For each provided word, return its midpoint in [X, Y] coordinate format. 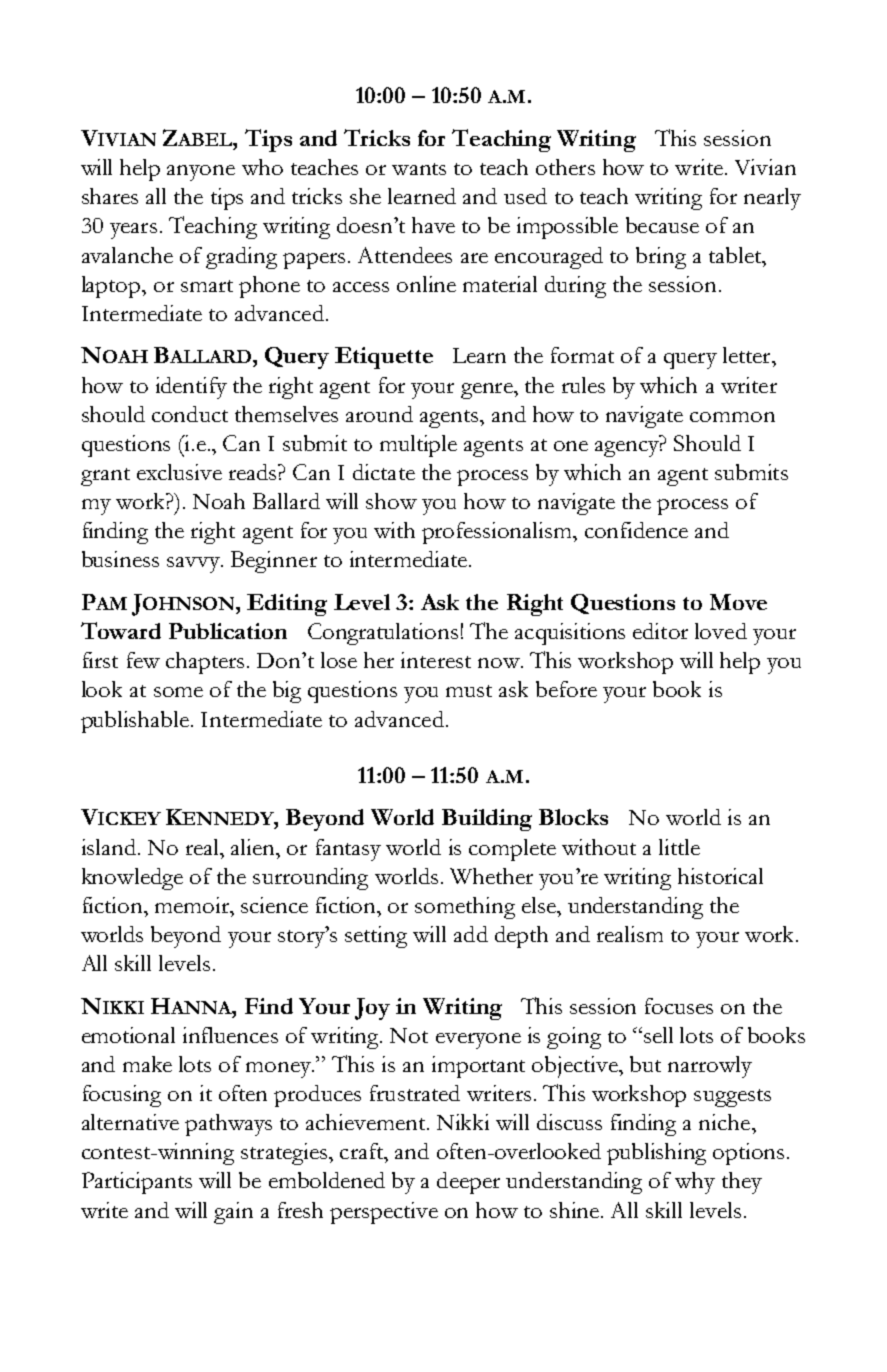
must [469, 691]
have [433, 225]
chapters [205, 663]
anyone [201, 173]
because [662, 225]
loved [721, 631]
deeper [468, 1183]
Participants [137, 1183]
